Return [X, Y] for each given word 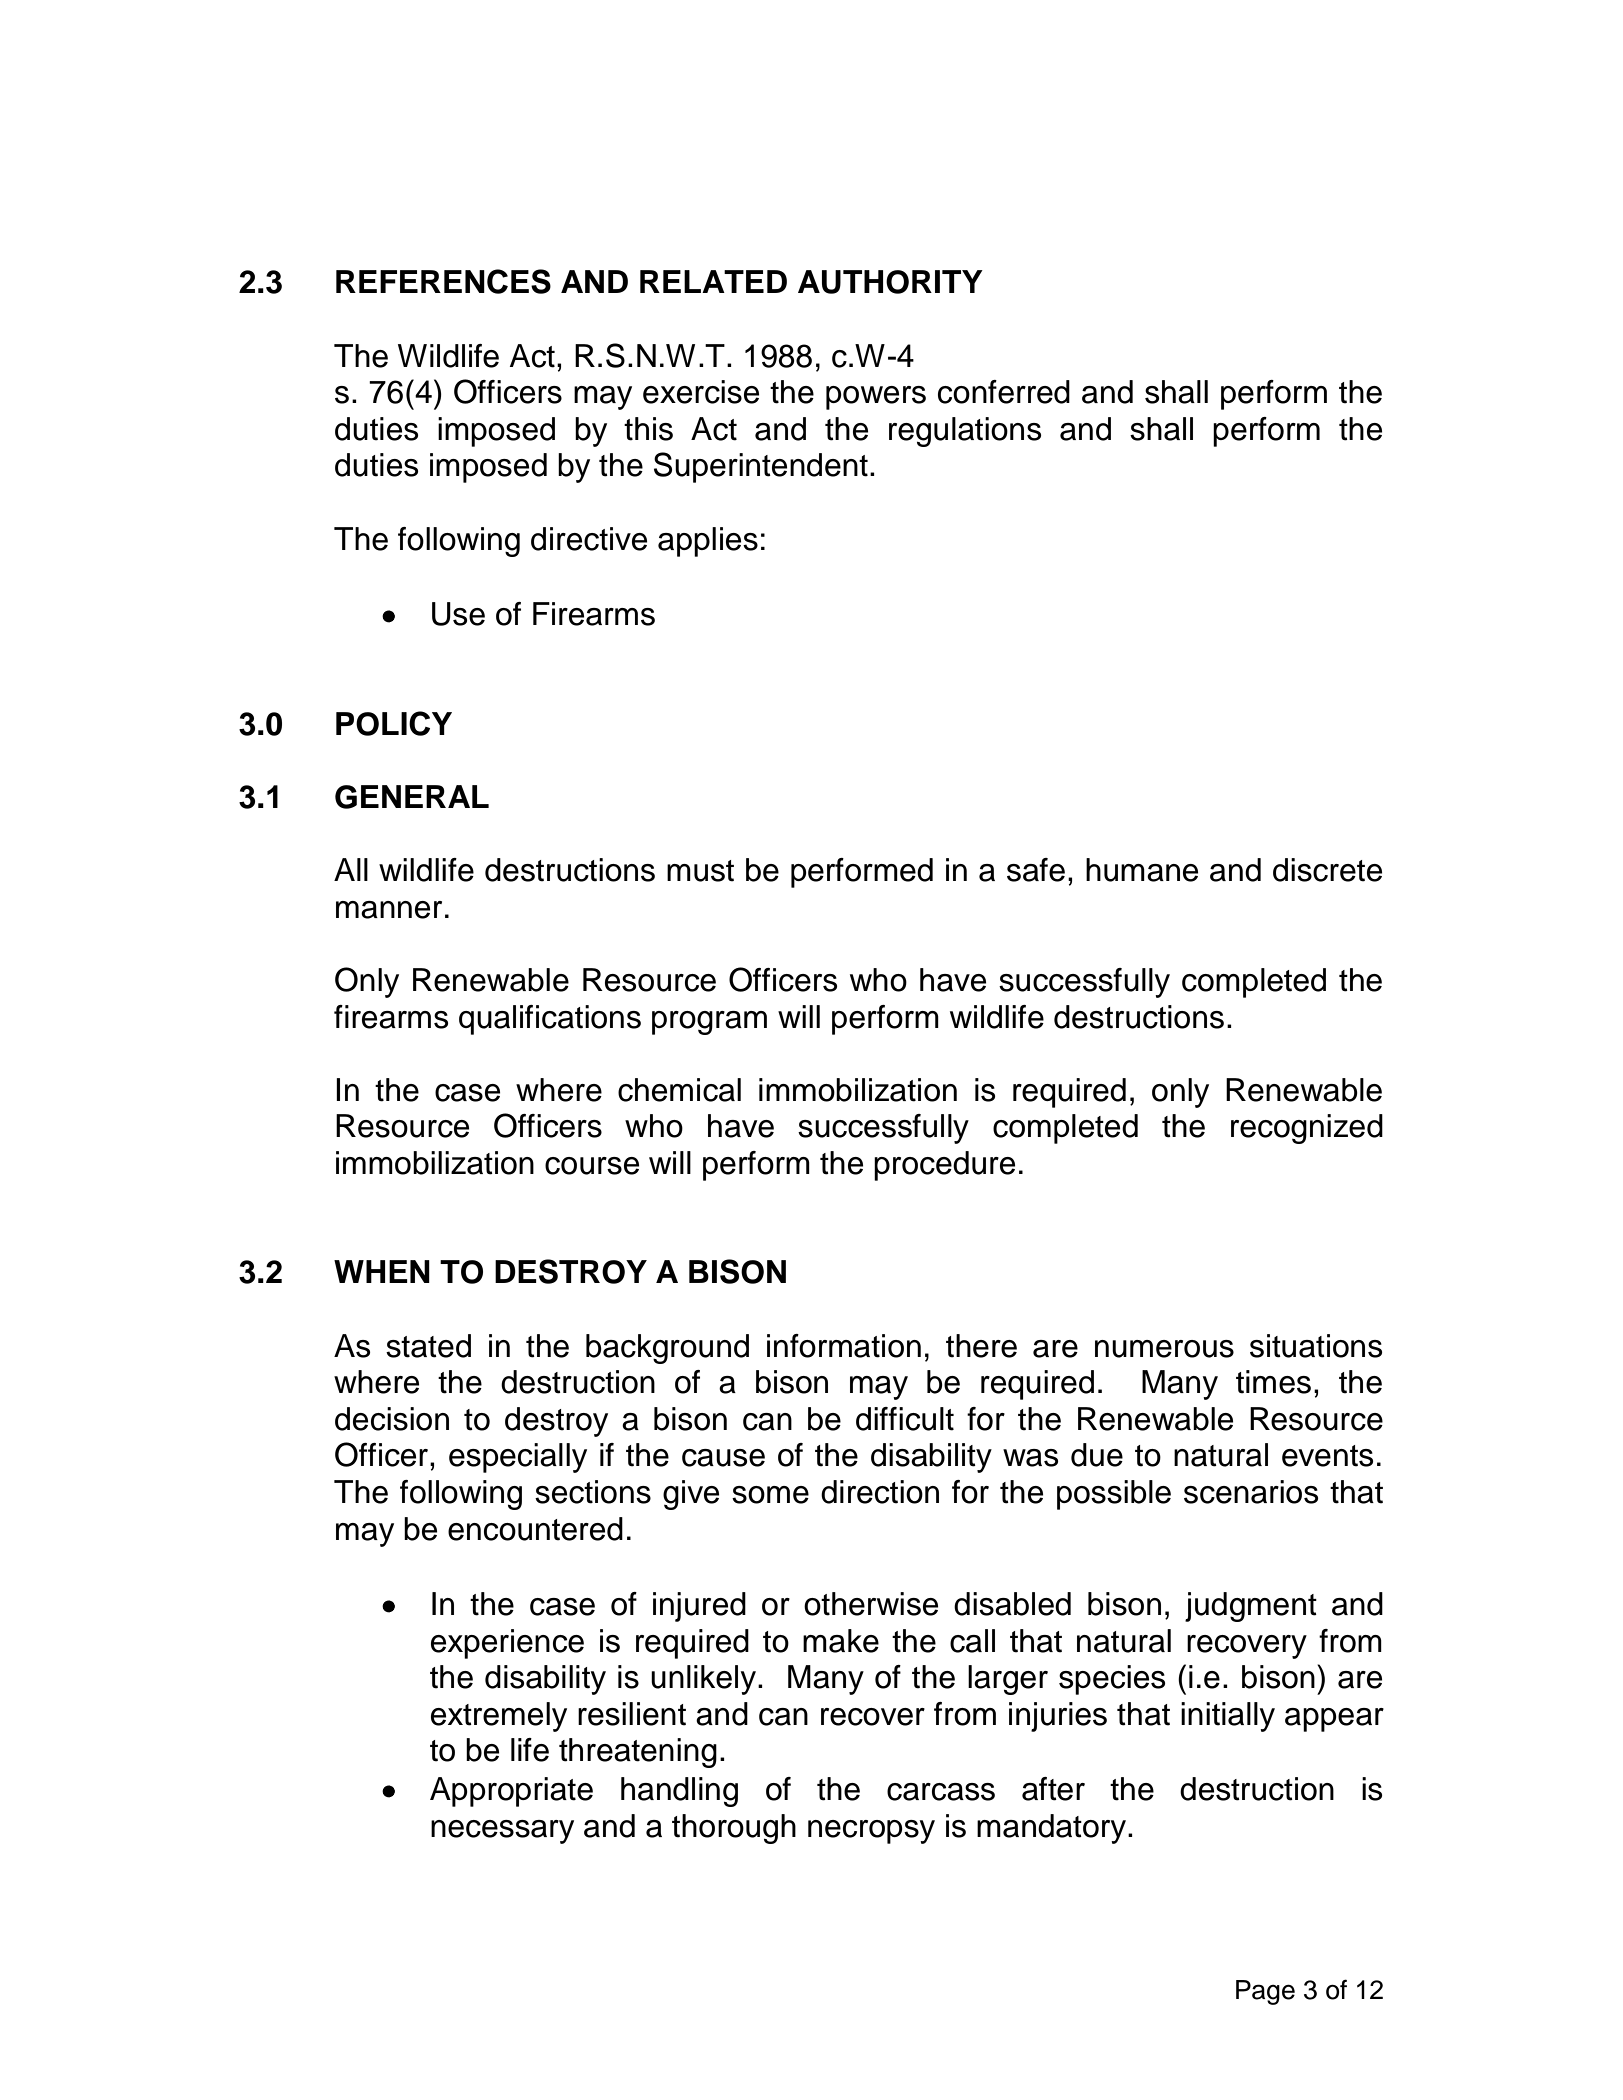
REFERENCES [443, 281]
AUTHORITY [890, 282]
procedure [944, 1166]
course [592, 1166]
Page [1265, 1992]
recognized [1307, 1129]
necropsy [871, 1832]
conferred [1004, 392]
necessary [502, 1832]
